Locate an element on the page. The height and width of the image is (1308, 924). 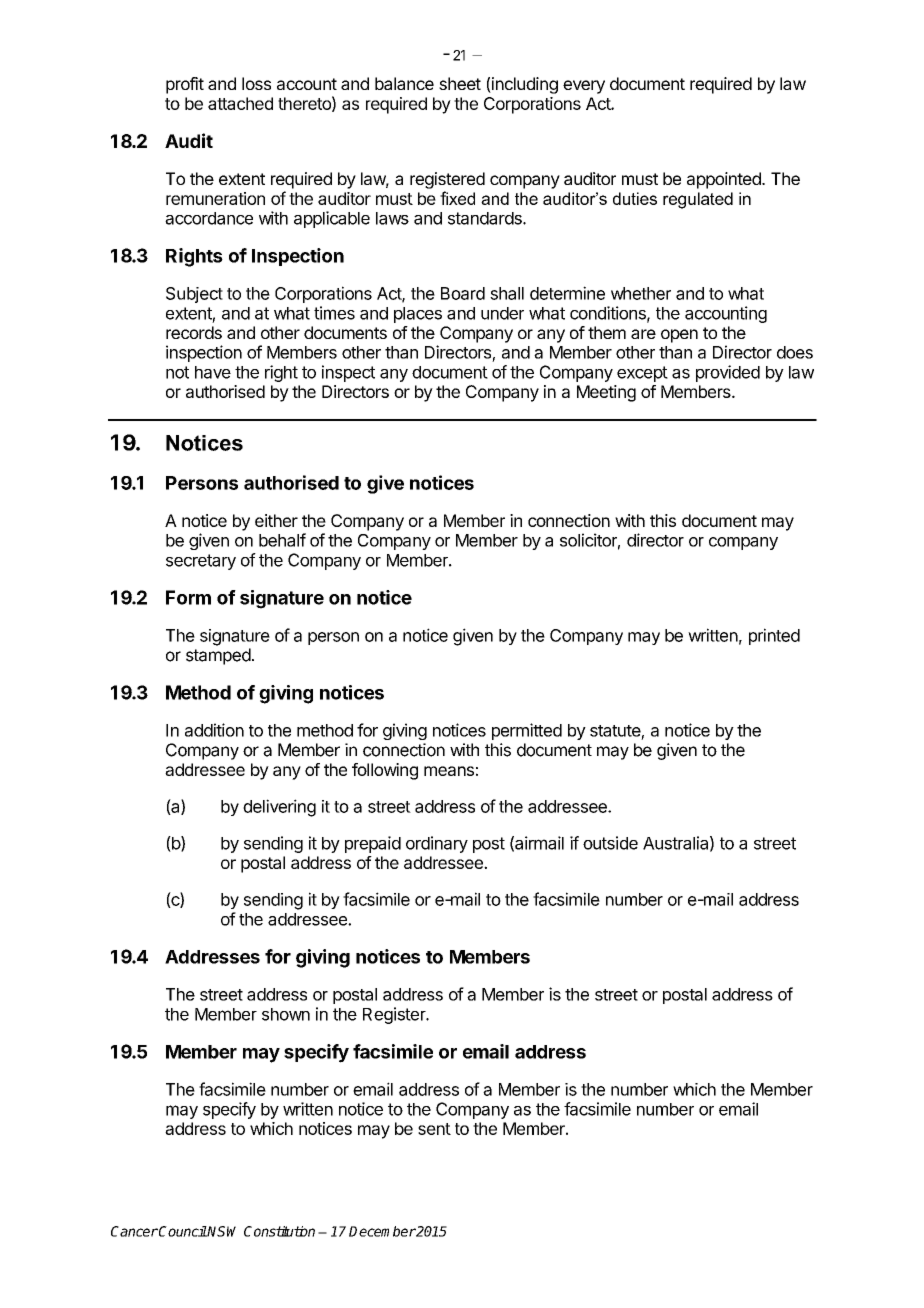
under is located at coordinates (502, 313).
